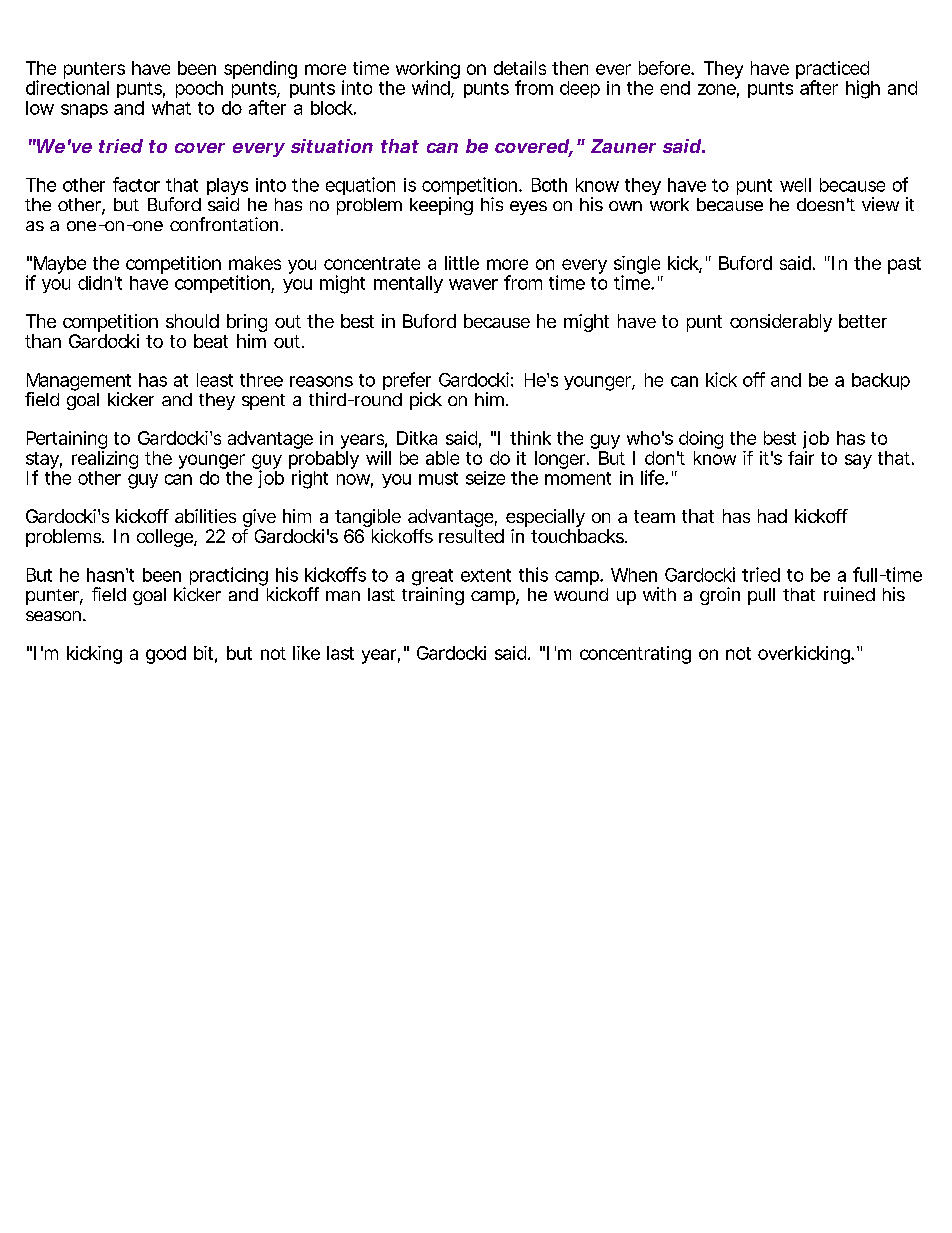  I want to click on practiced, so click(832, 71).
